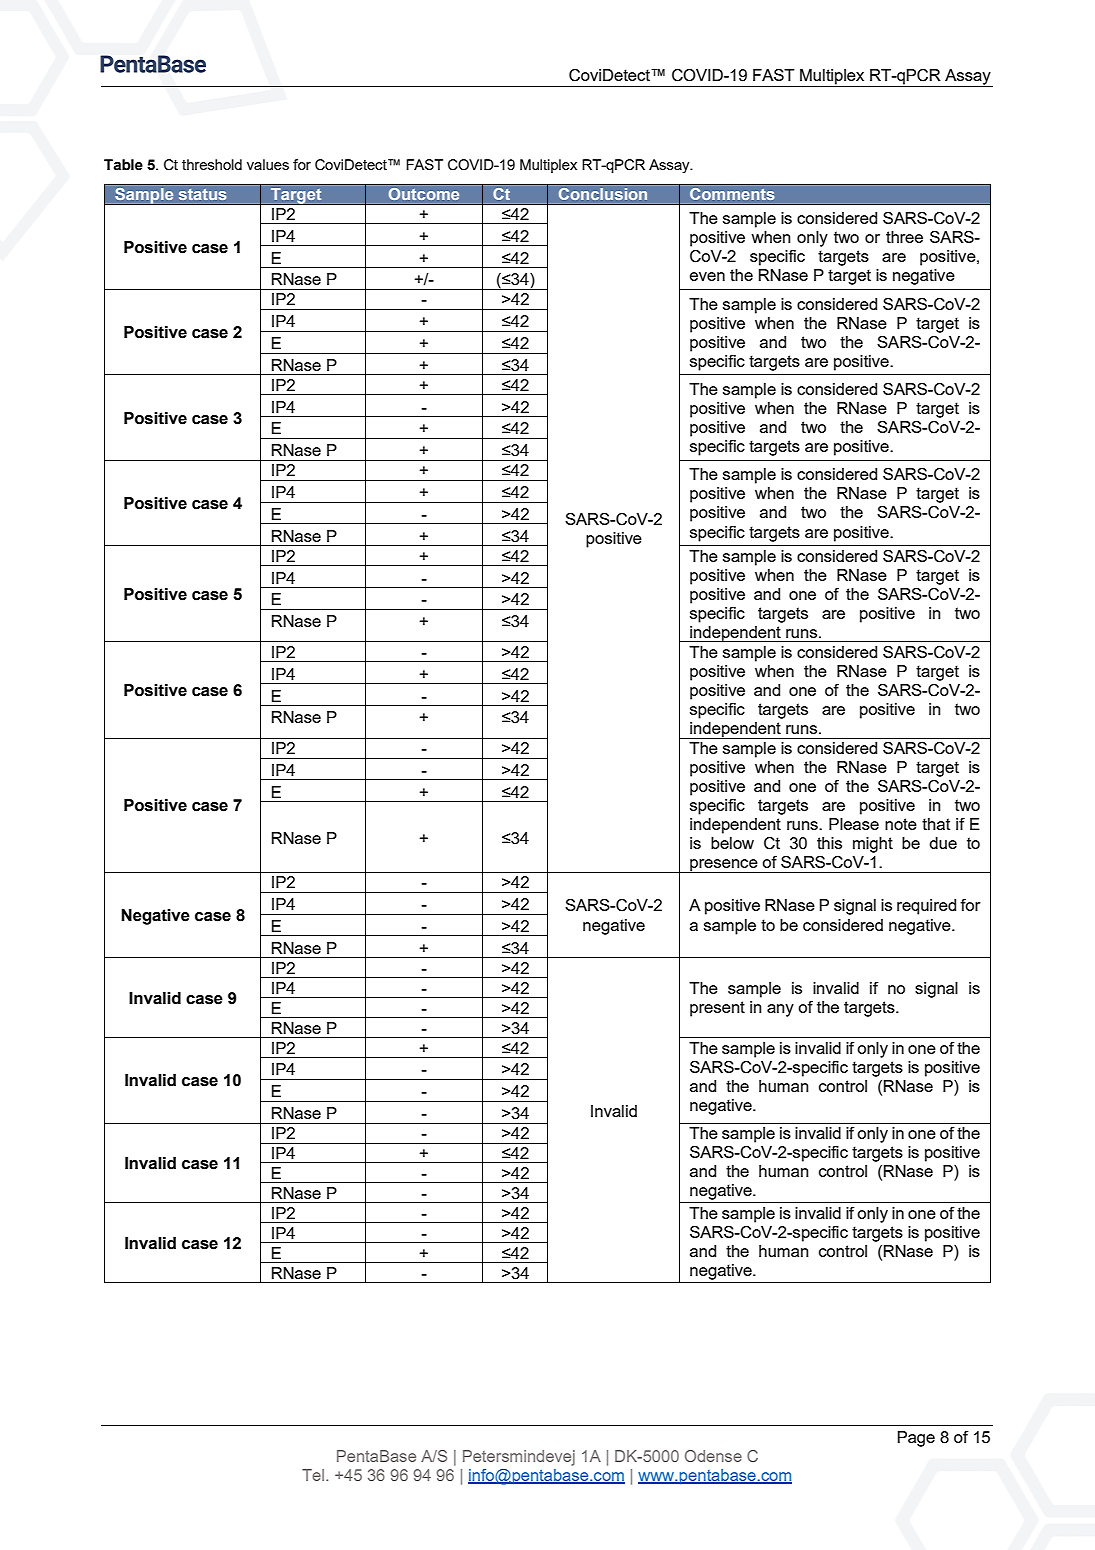 The width and height of the image is (1095, 1550). What do you see at coordinates (780, 1010) in the image?
I see `any` at bounding box center [780, 1010].
